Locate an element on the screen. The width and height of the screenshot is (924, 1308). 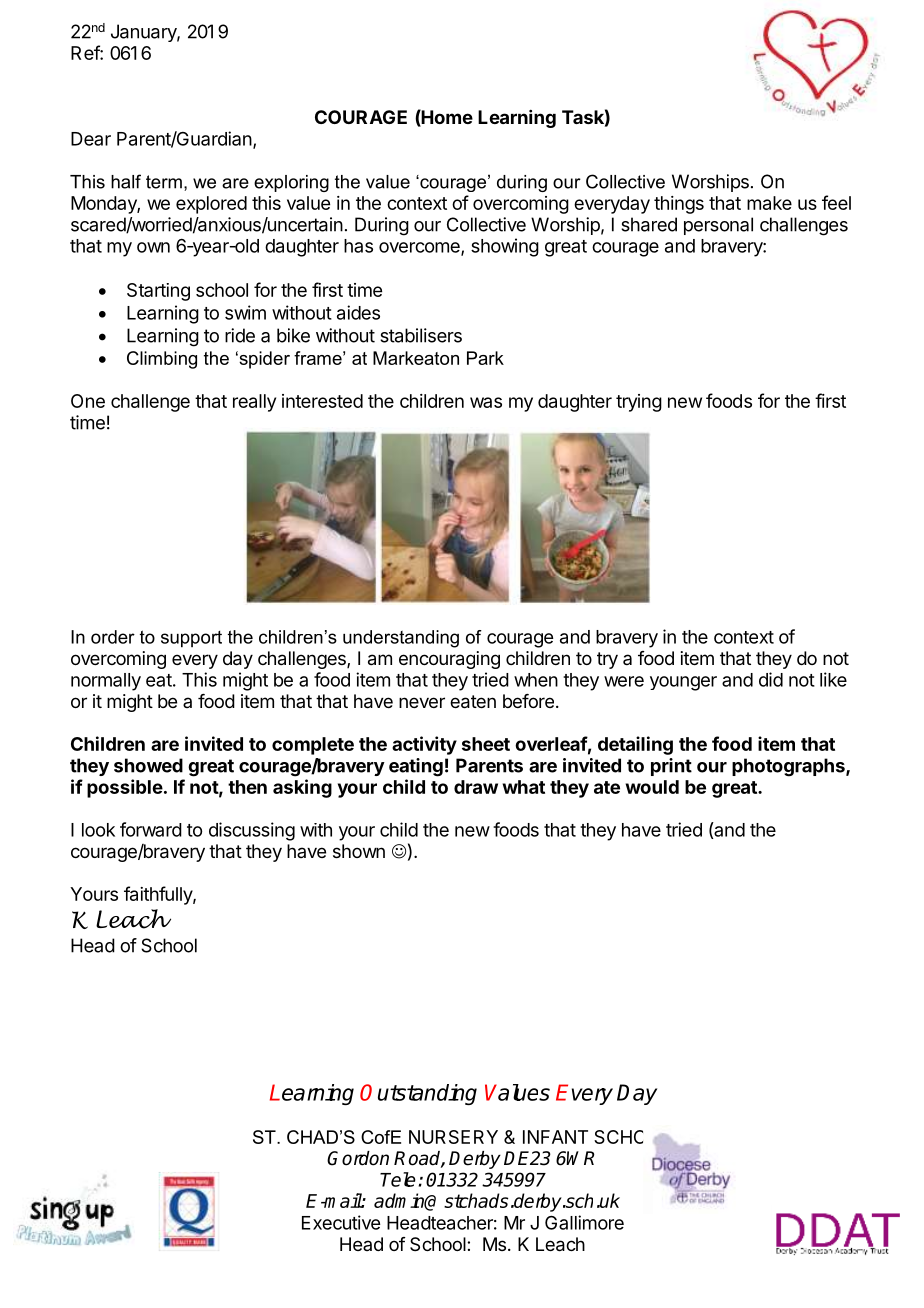
Executive is located at coordinates (341, 1222).
